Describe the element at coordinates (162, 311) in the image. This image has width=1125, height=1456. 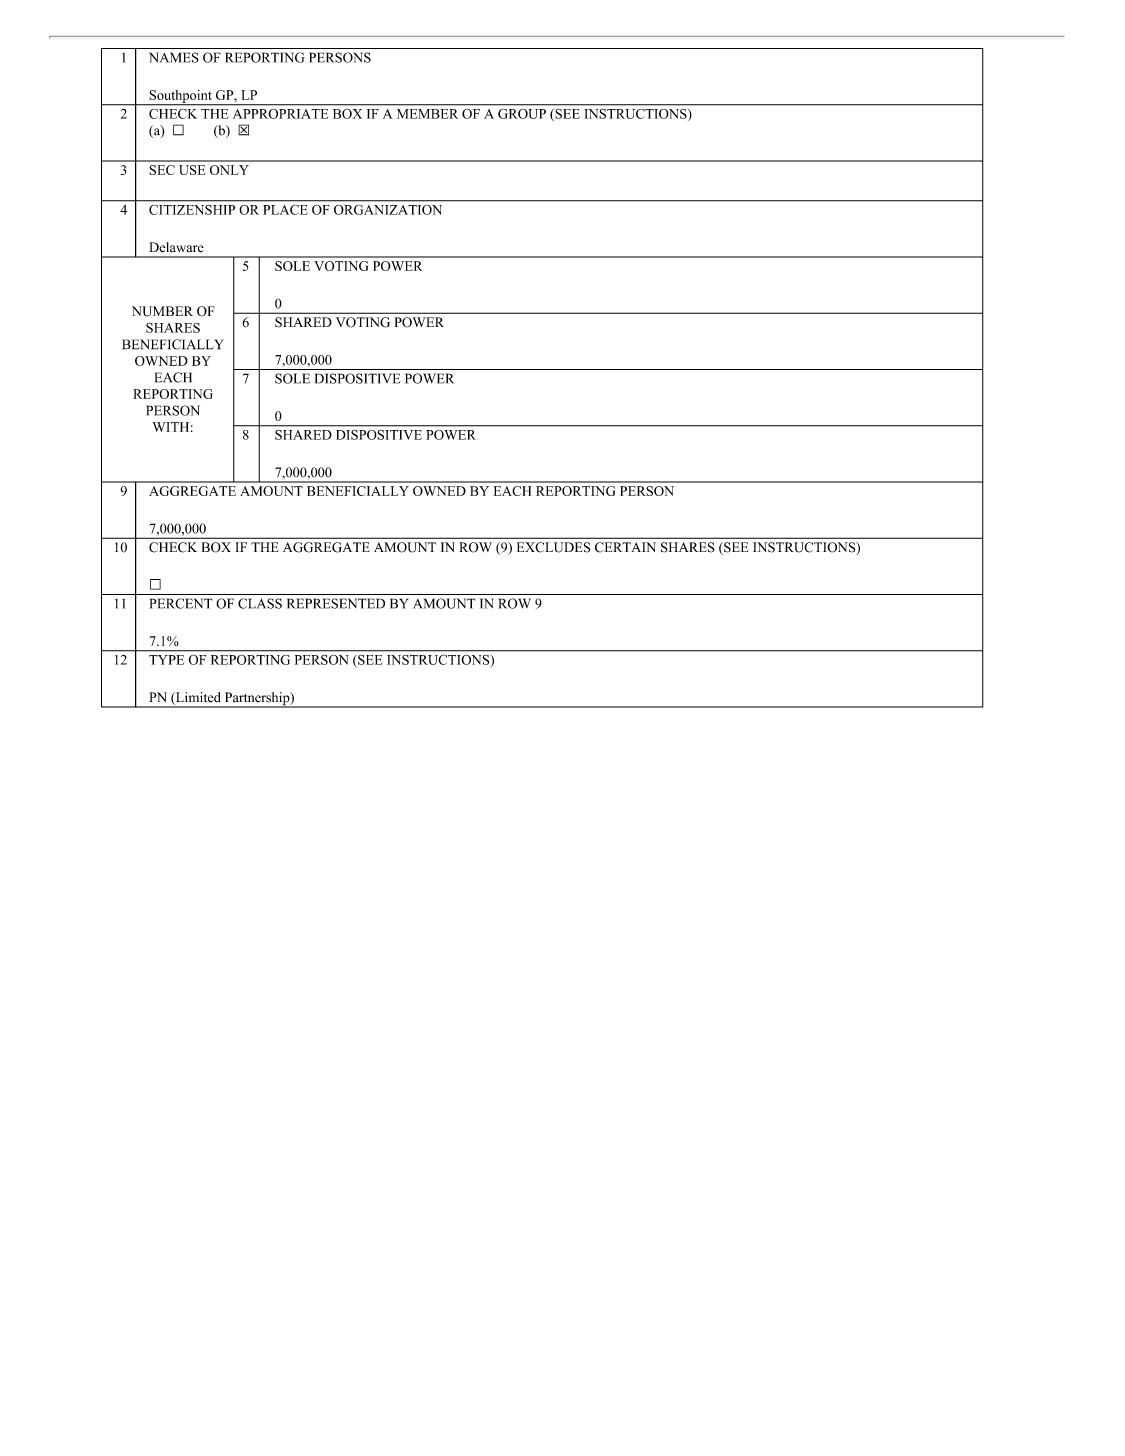
I see `NUMBER` at that location.
